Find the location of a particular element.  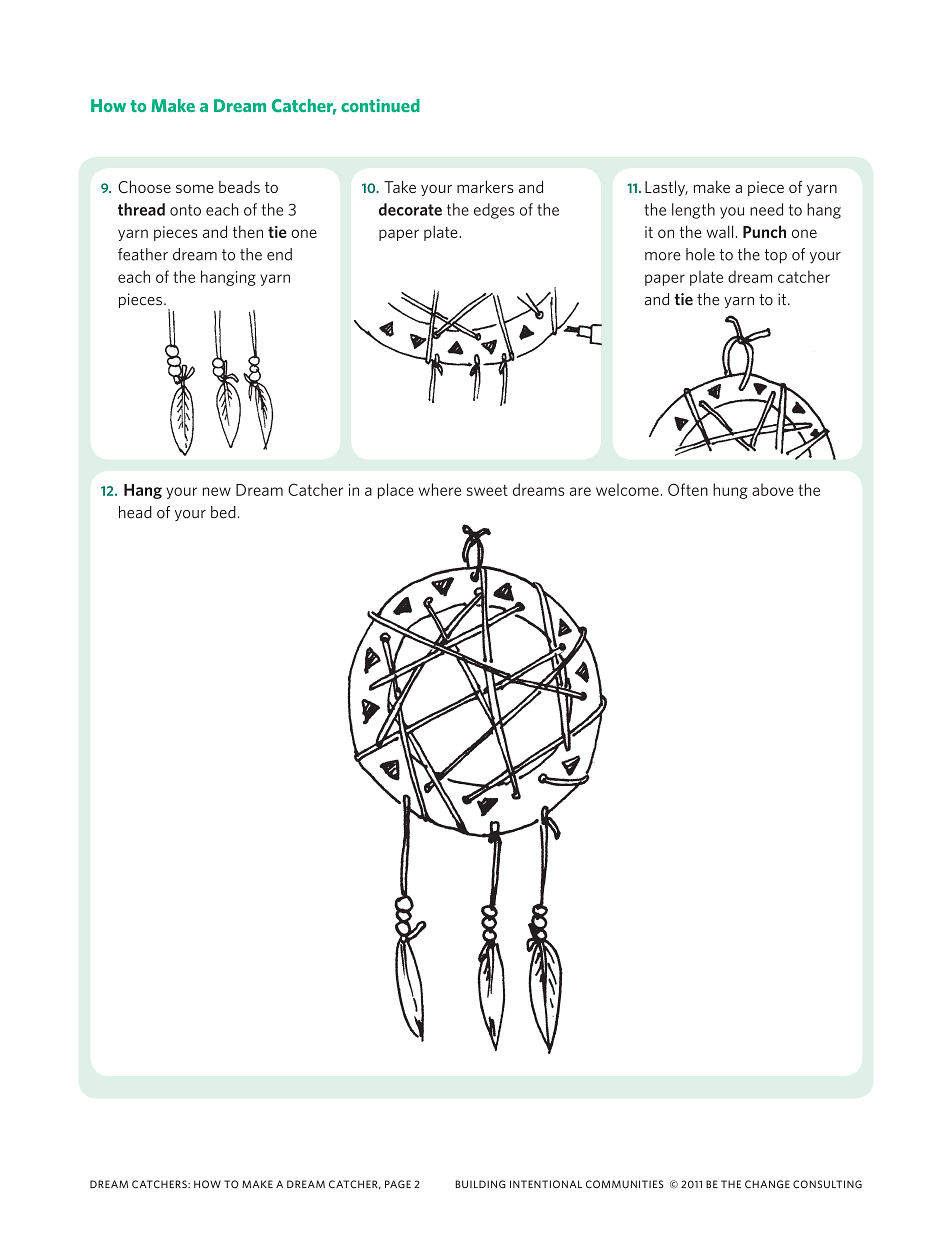

page is located at coordinates (398, 1184).
